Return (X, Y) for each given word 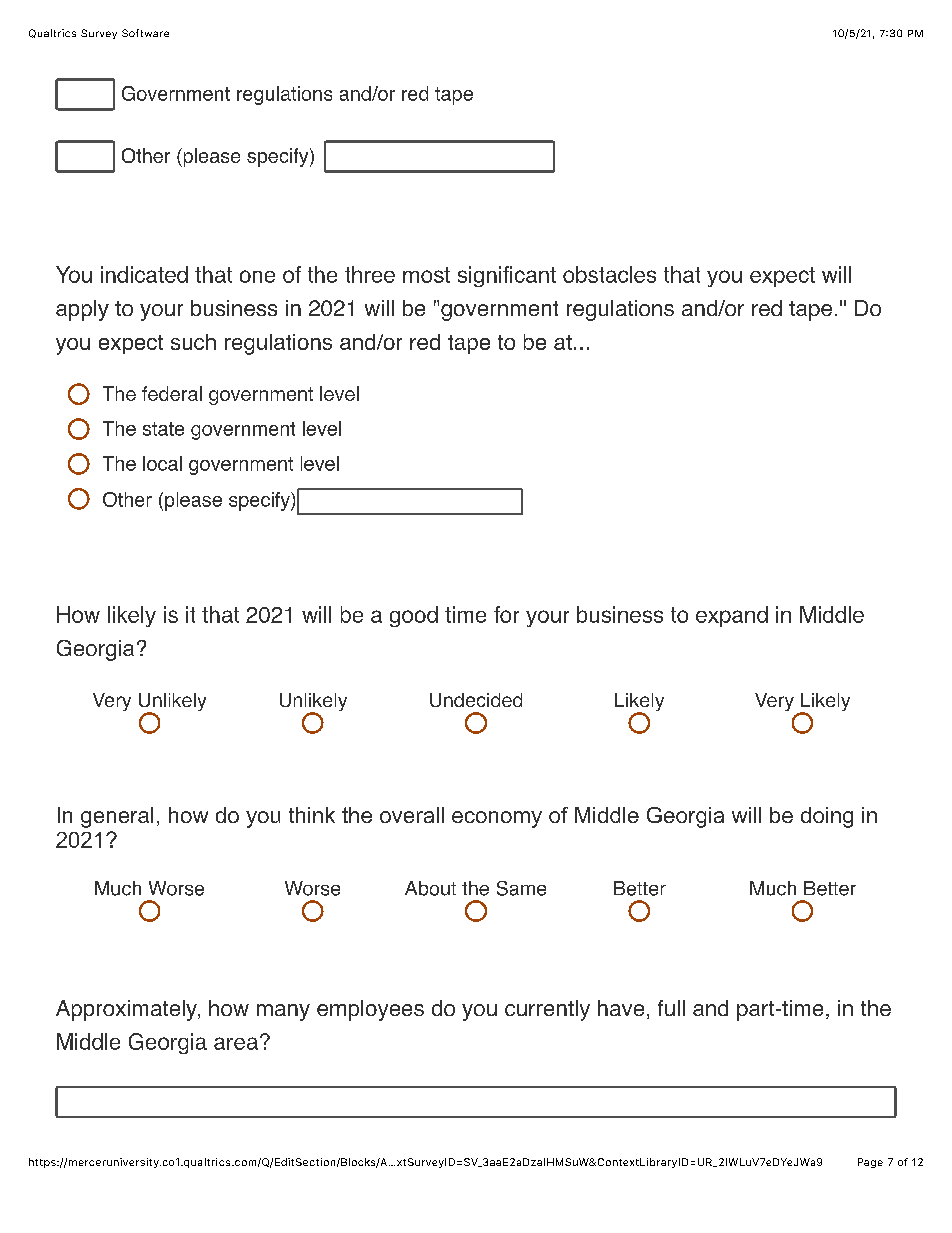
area (236, 1043)
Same (521, 888)
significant (507, 276)
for (506, 614)
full (671, 1008)
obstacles (609, 274)
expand (732, 616)
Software (145, 33)
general (117, 817)
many (283, 1012)
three (370, 274)
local (162, 463)
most (426, 275)
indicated (144, 274)
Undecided (476, 700)
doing (827, 817)
